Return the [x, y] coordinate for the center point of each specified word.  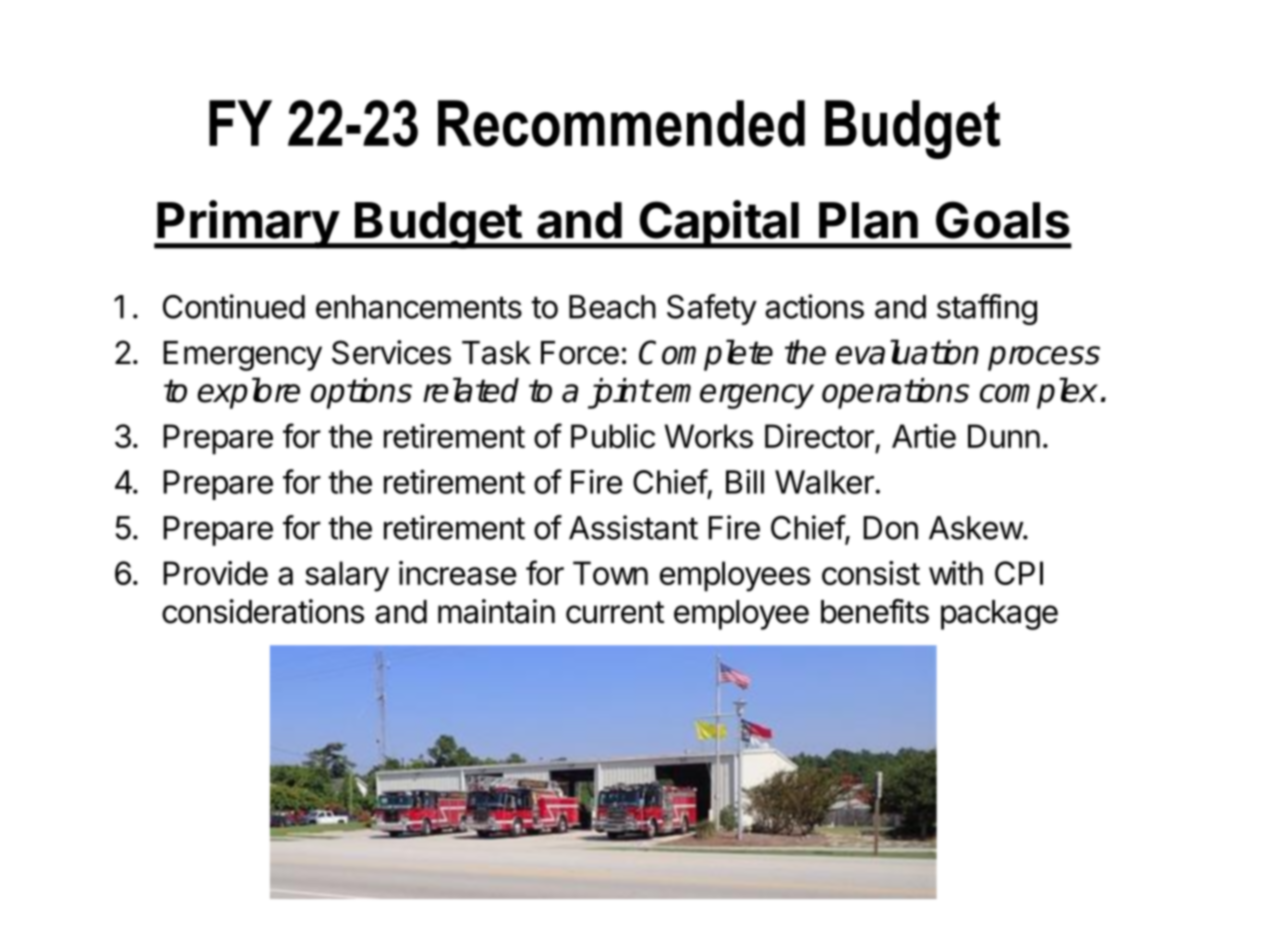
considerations [263, 611]
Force [580, 353]
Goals [1003, 220]
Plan [868, 220]
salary [347, 576]
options [361, 393]
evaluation [907, 352]
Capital [719, 224]
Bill [745, 481]
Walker [825, 482]
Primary [248, 224]
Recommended [621, 123]
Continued [234, 306]
